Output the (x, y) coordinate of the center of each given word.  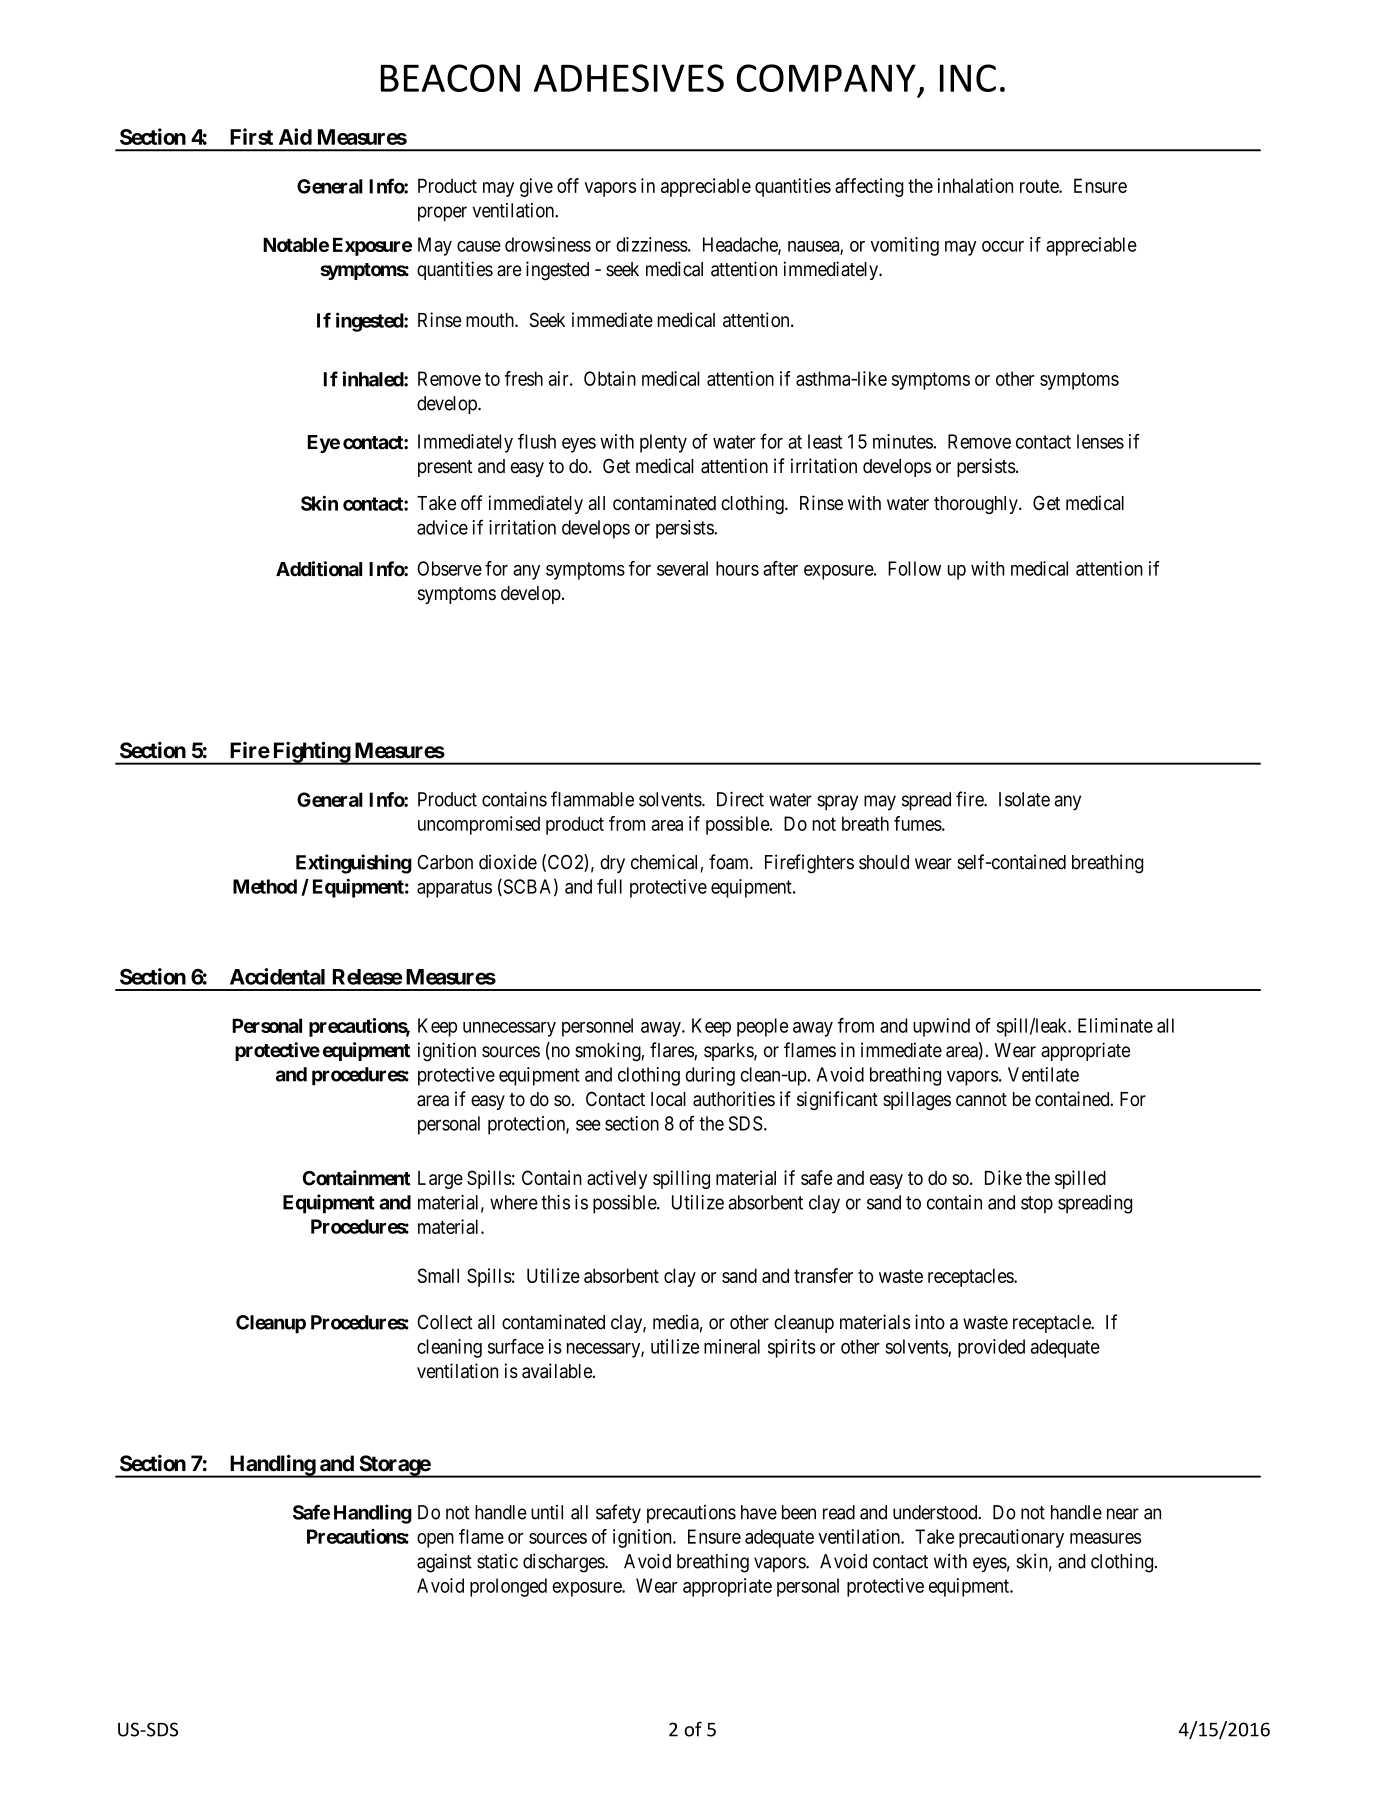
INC (968, 78)
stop (1037, 1205)
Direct (740, 799)
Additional (319, 569)
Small (438, 1275)
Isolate (1024, 799)
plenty (663, 443)
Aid (295, 136)
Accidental (277, 976)
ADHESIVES (629, 78)
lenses (1100, 441)
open (435, 1540)
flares (672, 1051)
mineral (732, 1346)
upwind (941, 1027)
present (445, 468)
